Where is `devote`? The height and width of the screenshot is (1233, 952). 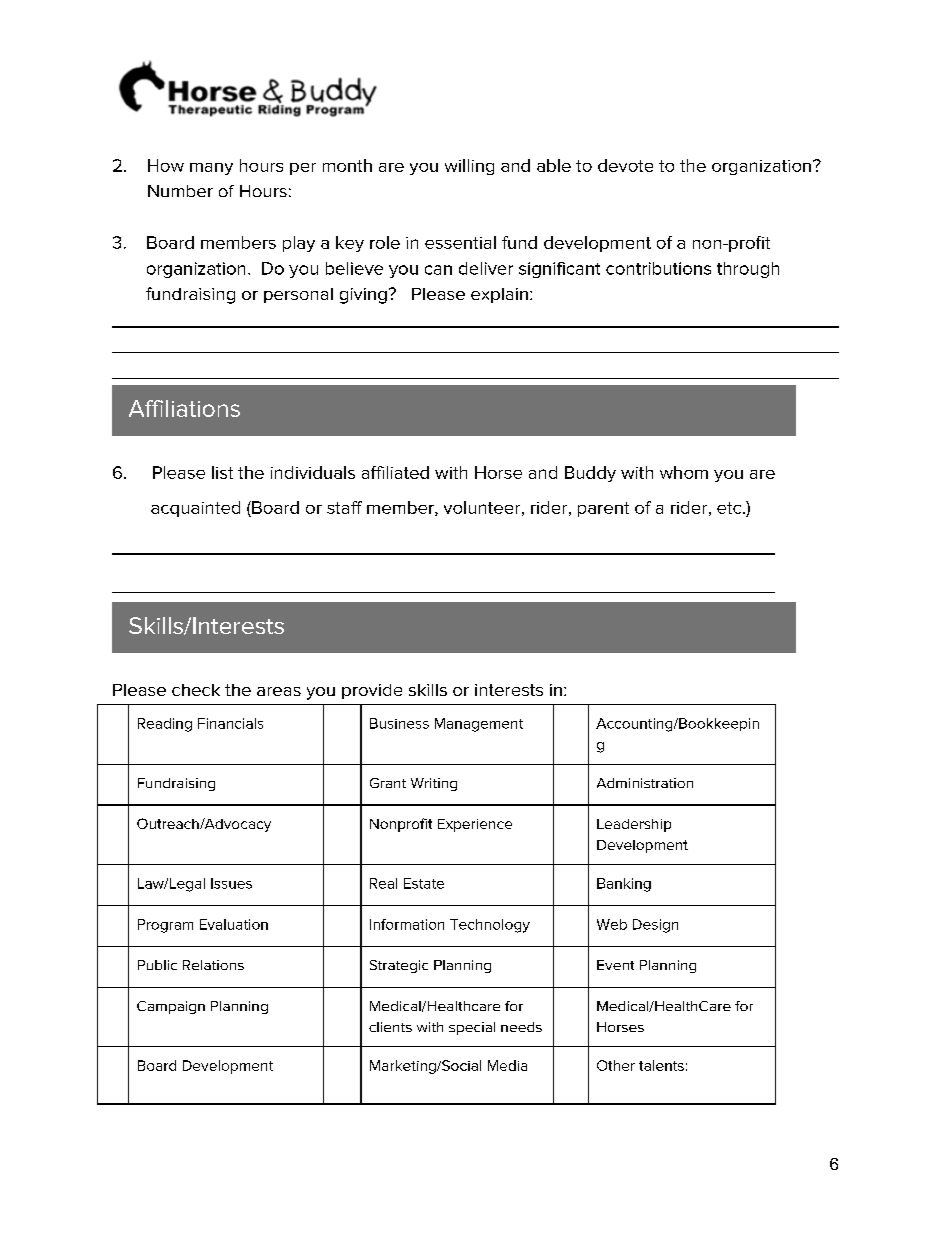
devote is located at coordinates (625, 165).
